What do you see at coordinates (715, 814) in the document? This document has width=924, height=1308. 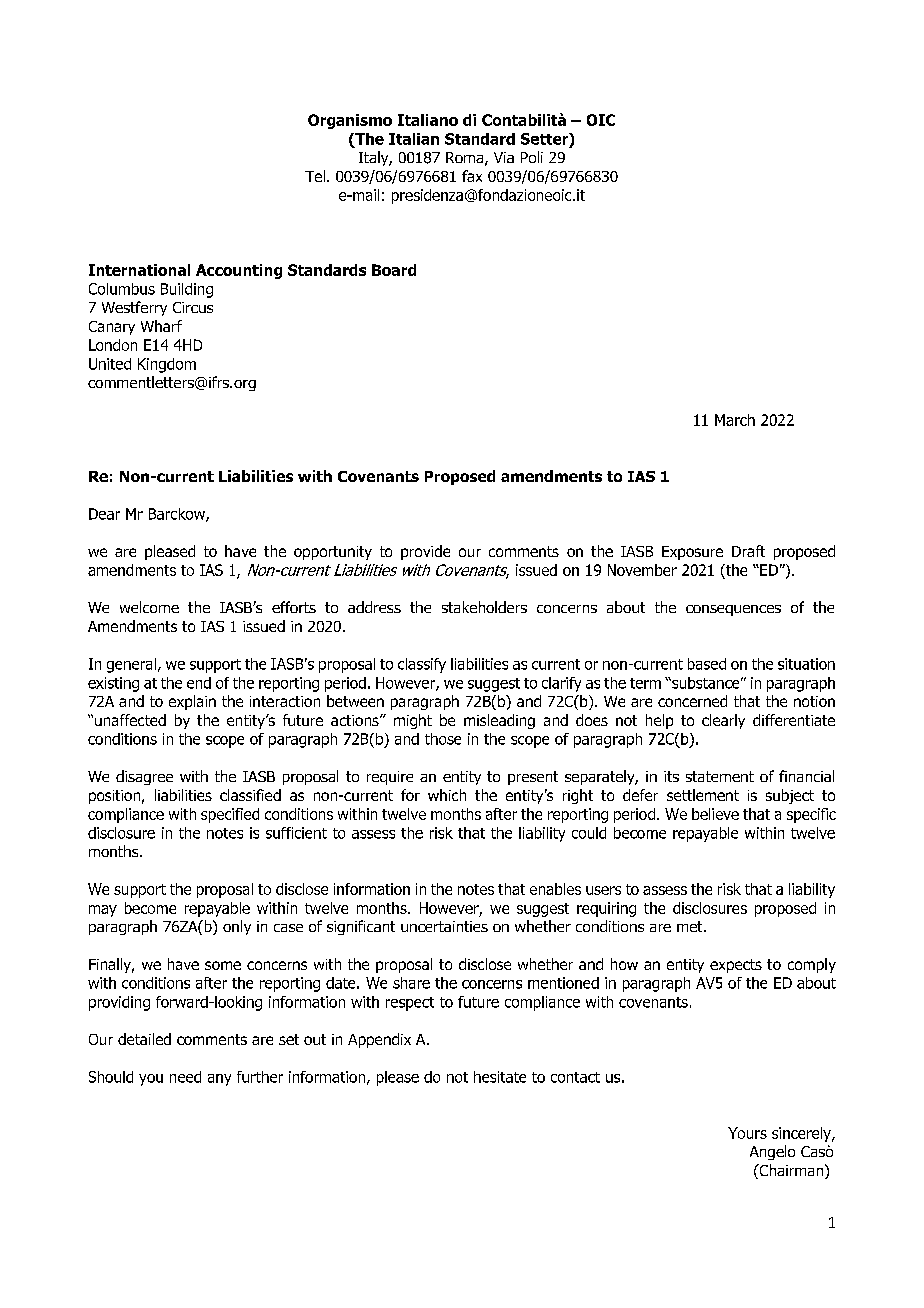 I see `believe` at bounding box center [715, 814].
